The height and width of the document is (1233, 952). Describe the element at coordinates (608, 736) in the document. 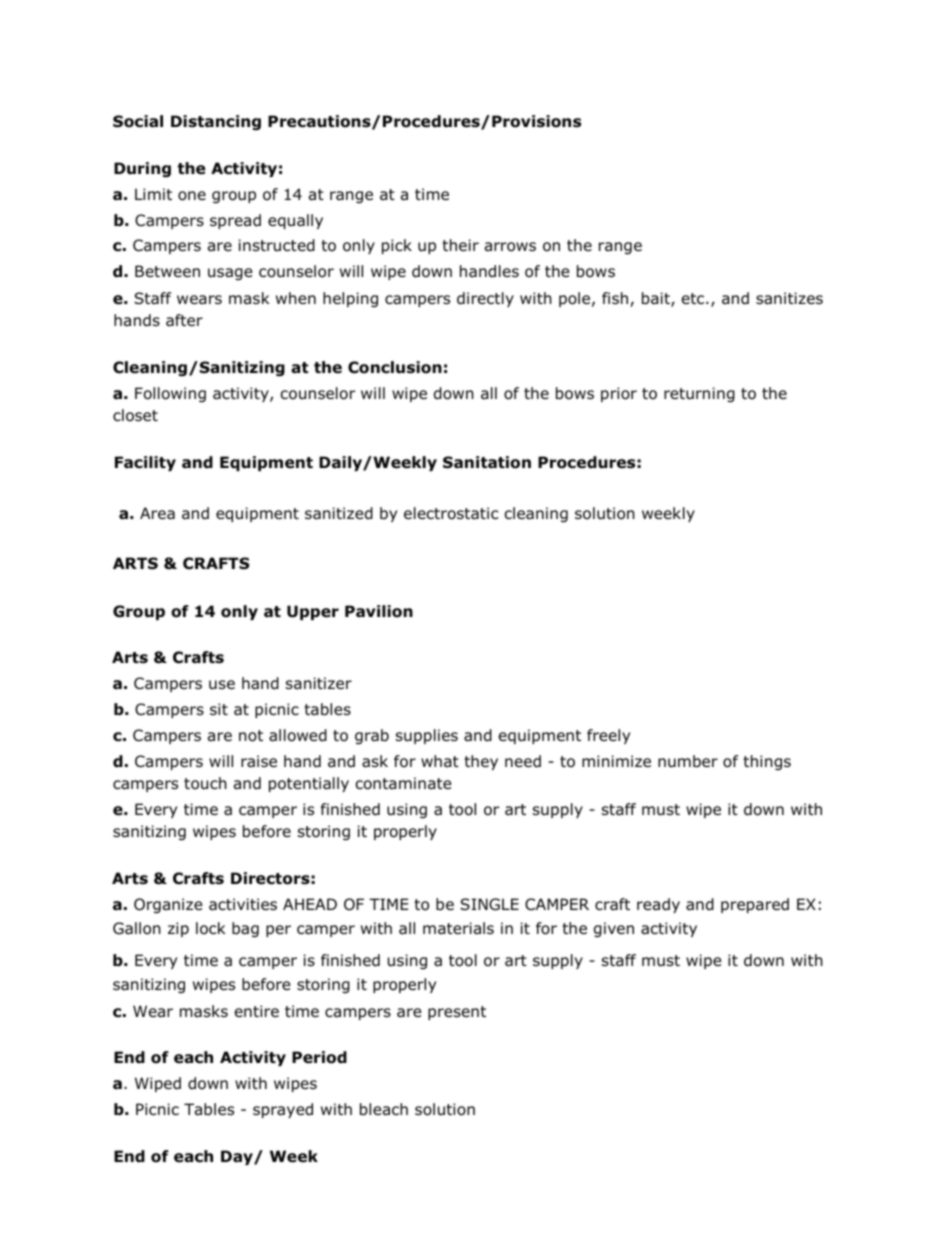

I see `freely` at that location.
